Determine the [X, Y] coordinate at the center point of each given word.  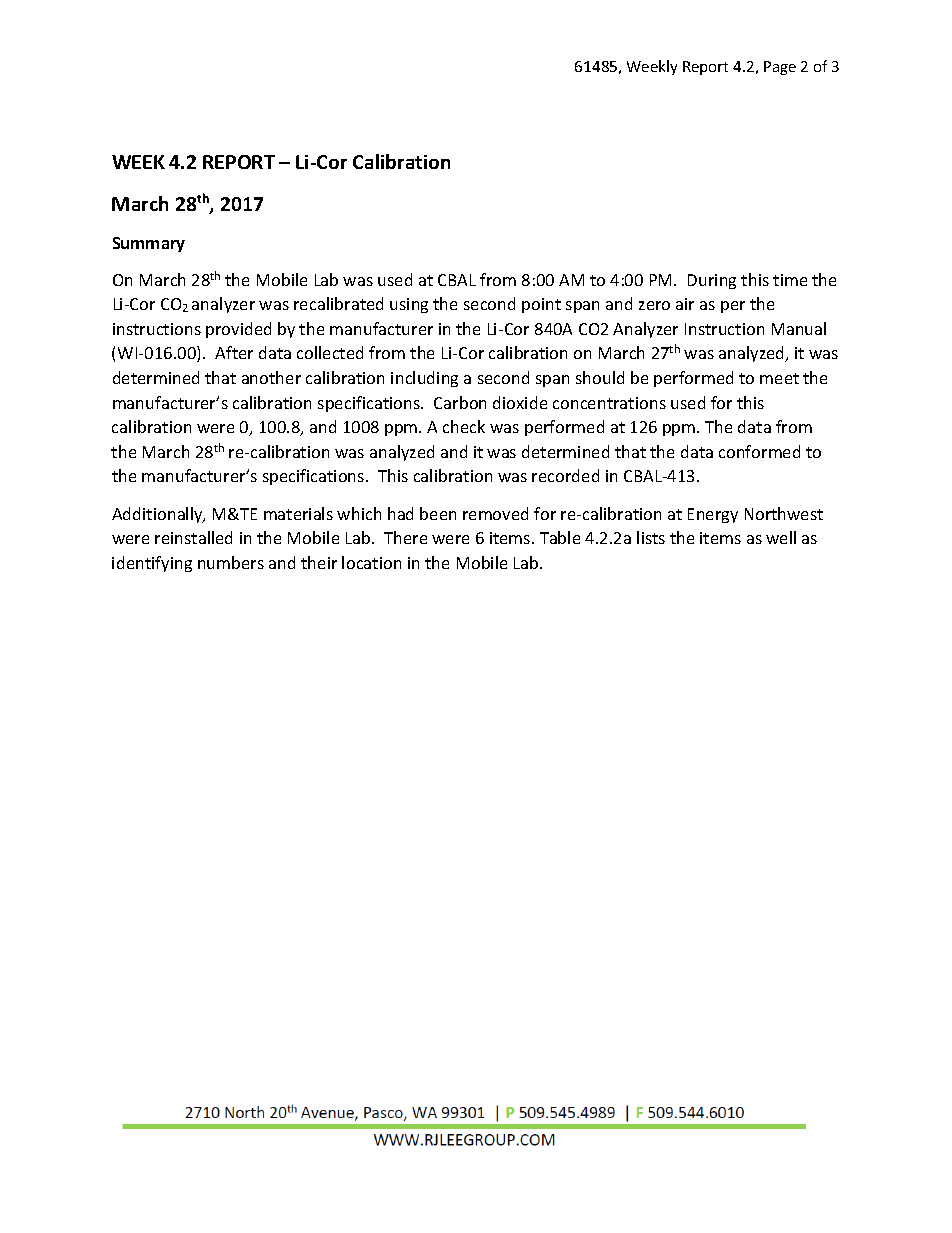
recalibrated [338, 303]
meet [779, 378]
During [712, 281]
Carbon [460, 402]
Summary [149, 244]
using [409, 305]
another [271, 377]
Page [780, 68]
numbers [231, 562]
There [405, 537]
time [790, 280]
